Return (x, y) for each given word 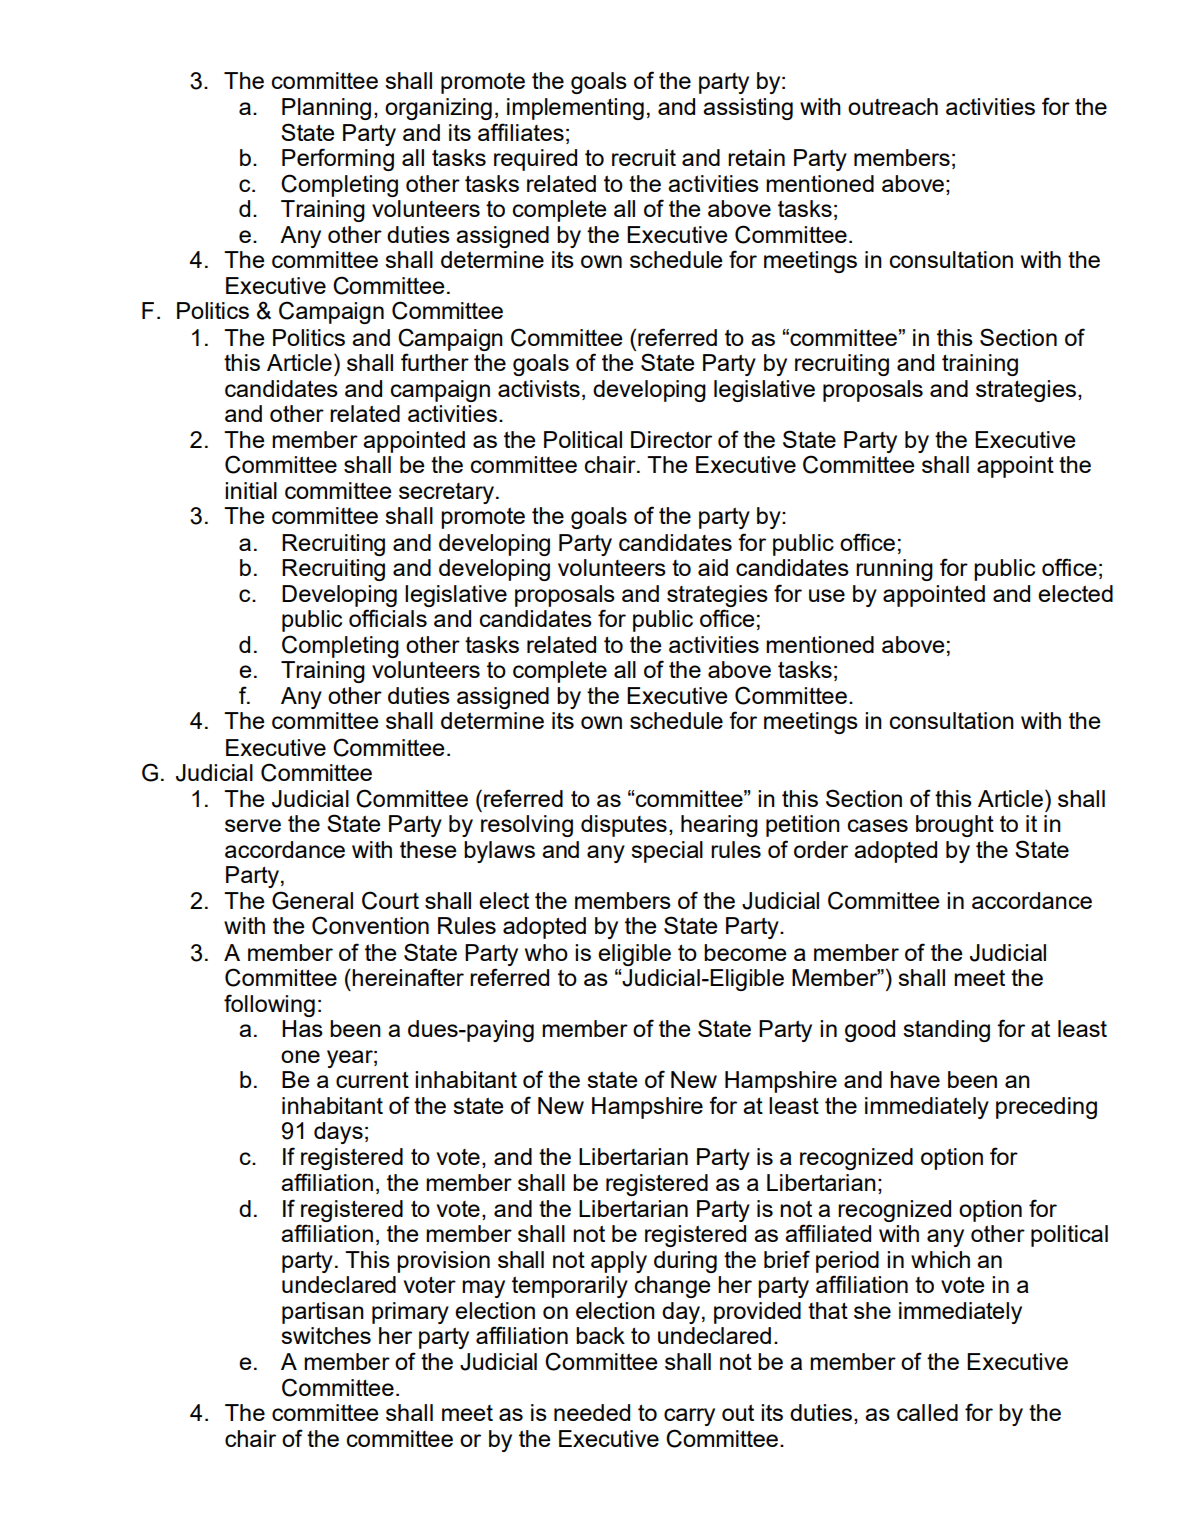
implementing (575, 109)
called (927, 1412)
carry (689, 1417)
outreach (893, 106)
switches (326, 1335)
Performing (338, 159)
